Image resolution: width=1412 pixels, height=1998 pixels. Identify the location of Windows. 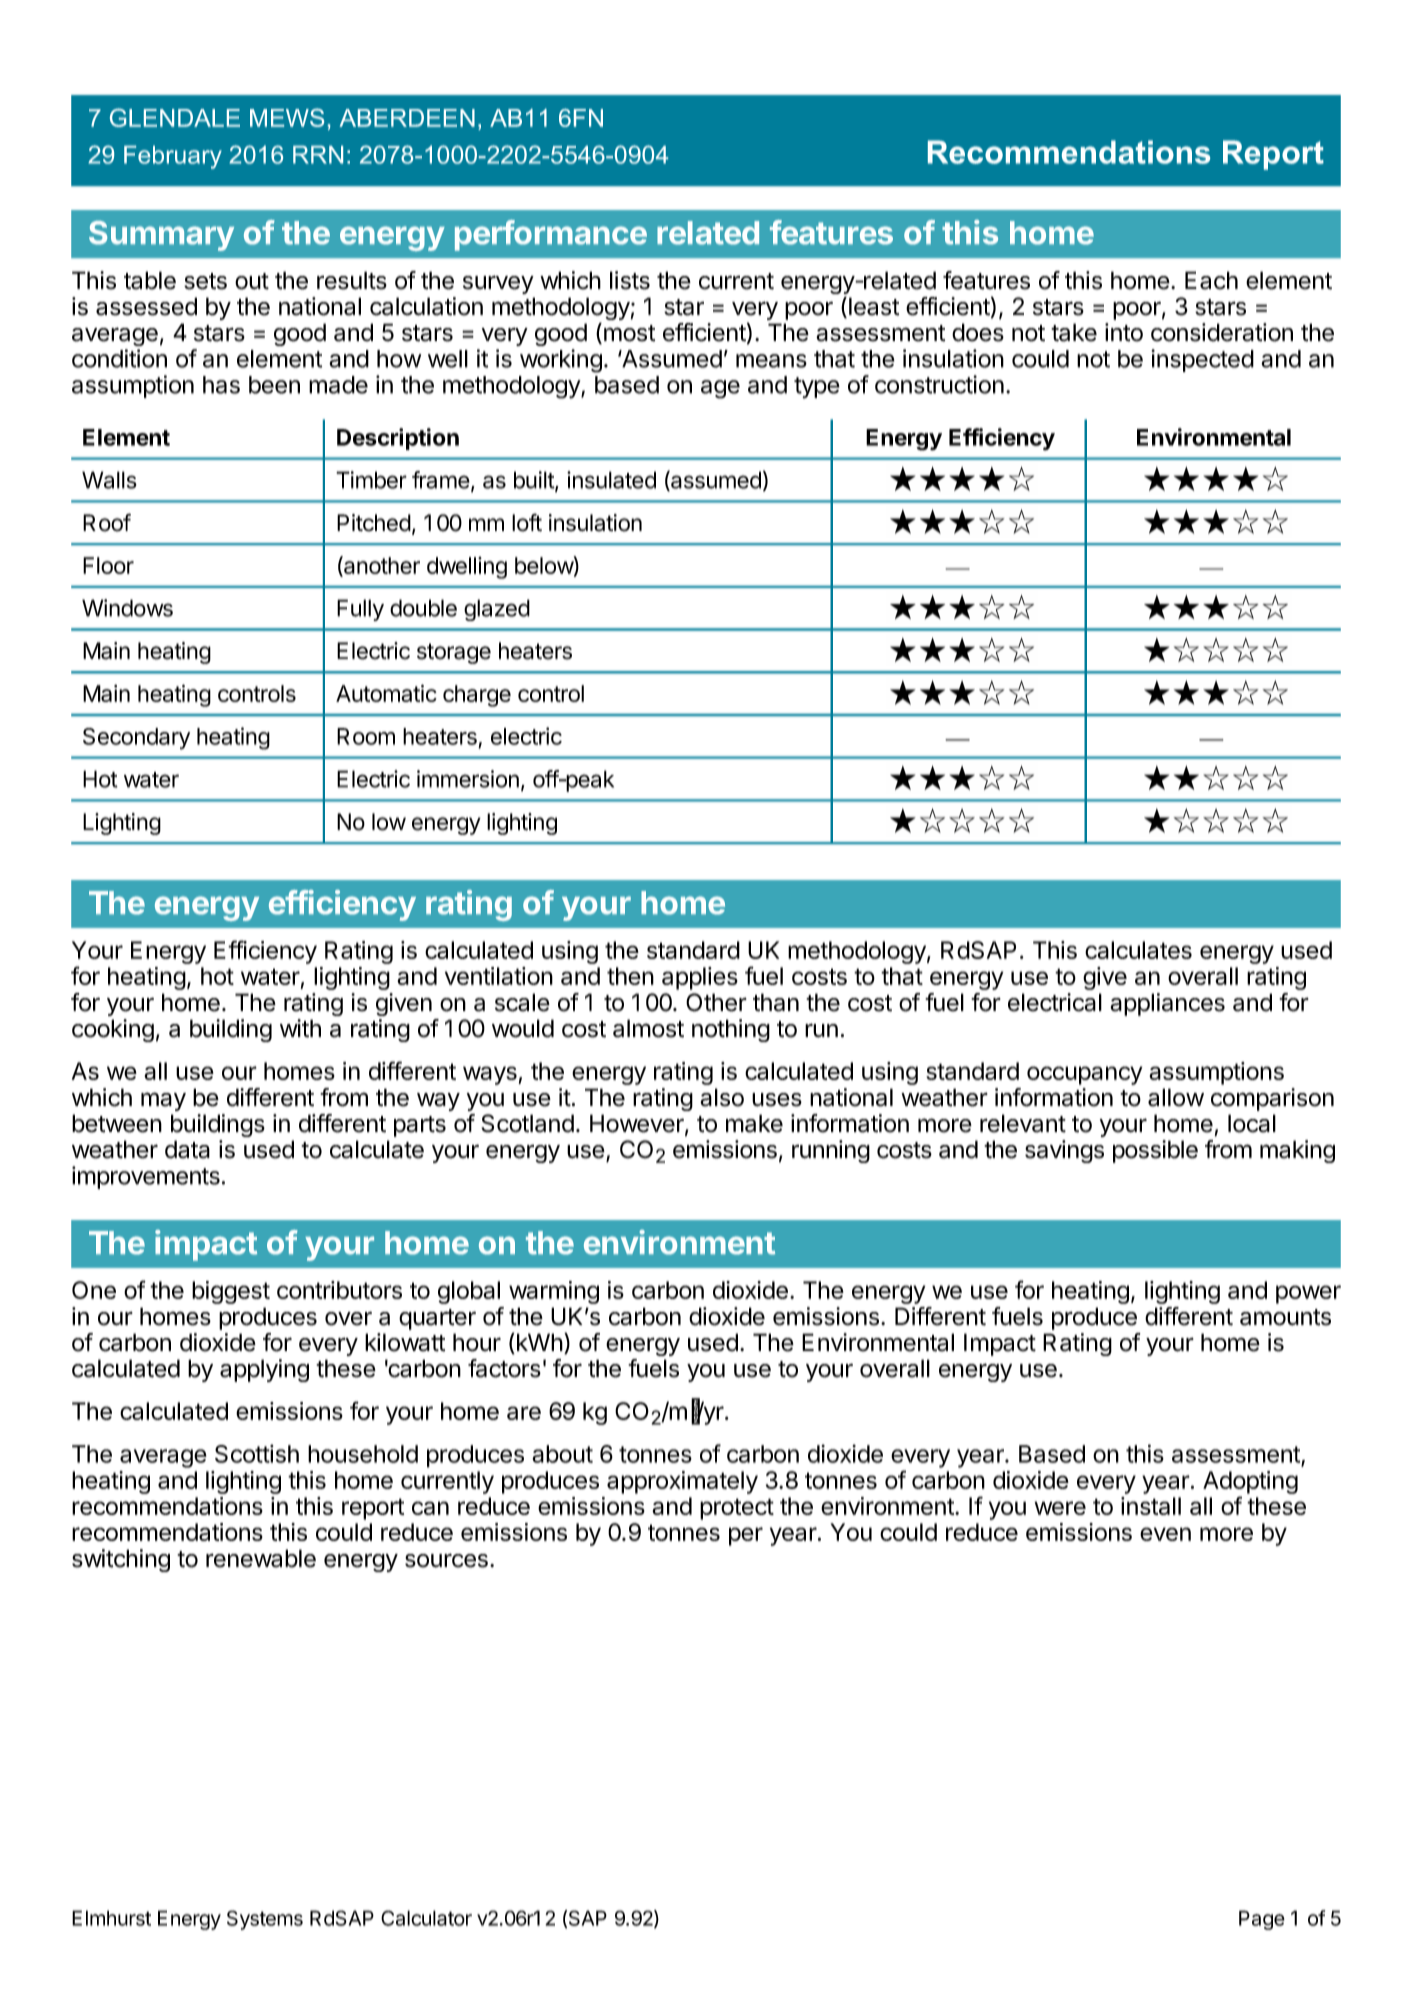
(127, 608).
